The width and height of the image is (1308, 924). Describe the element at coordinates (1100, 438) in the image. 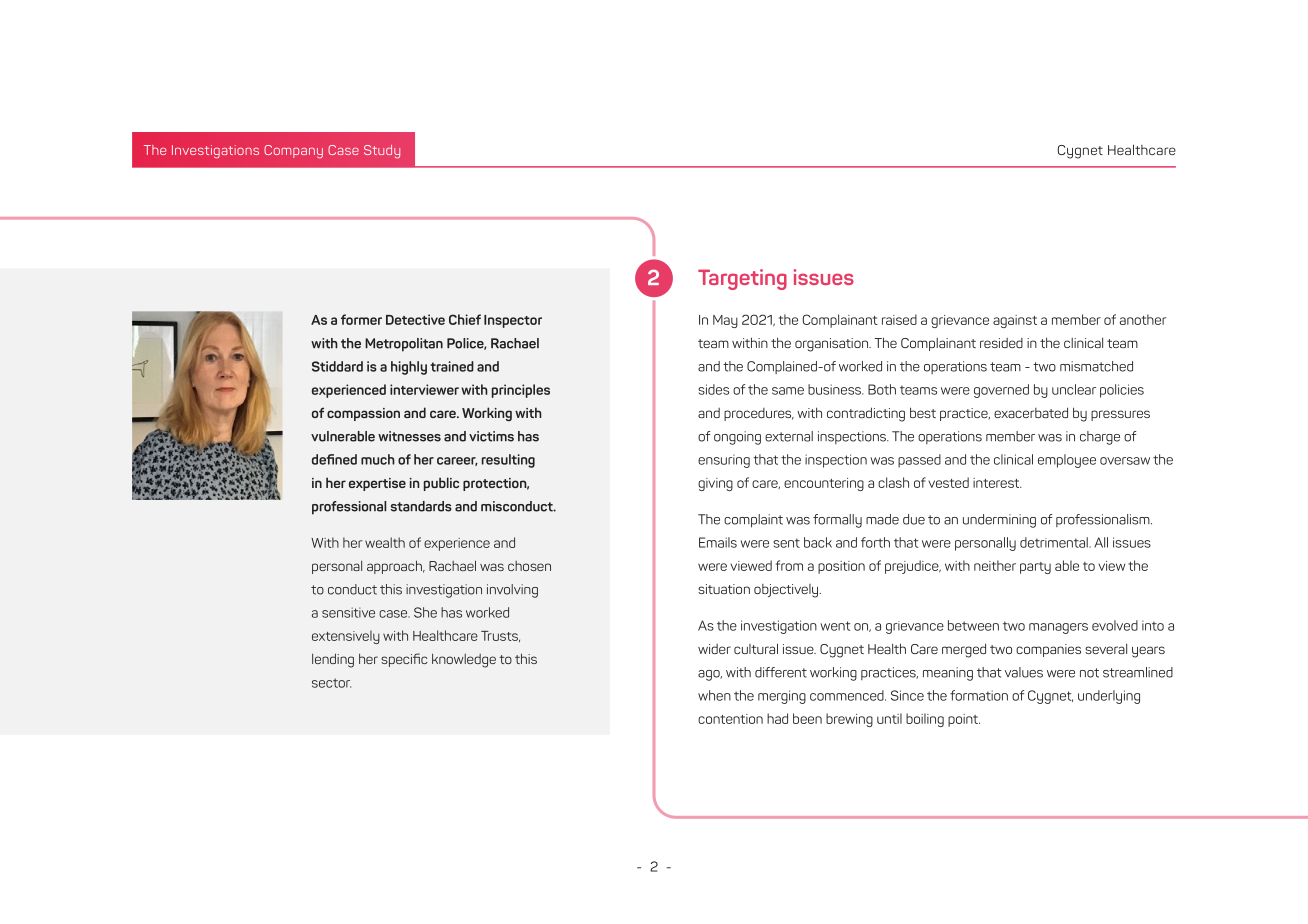

I see `charge` at that location.
